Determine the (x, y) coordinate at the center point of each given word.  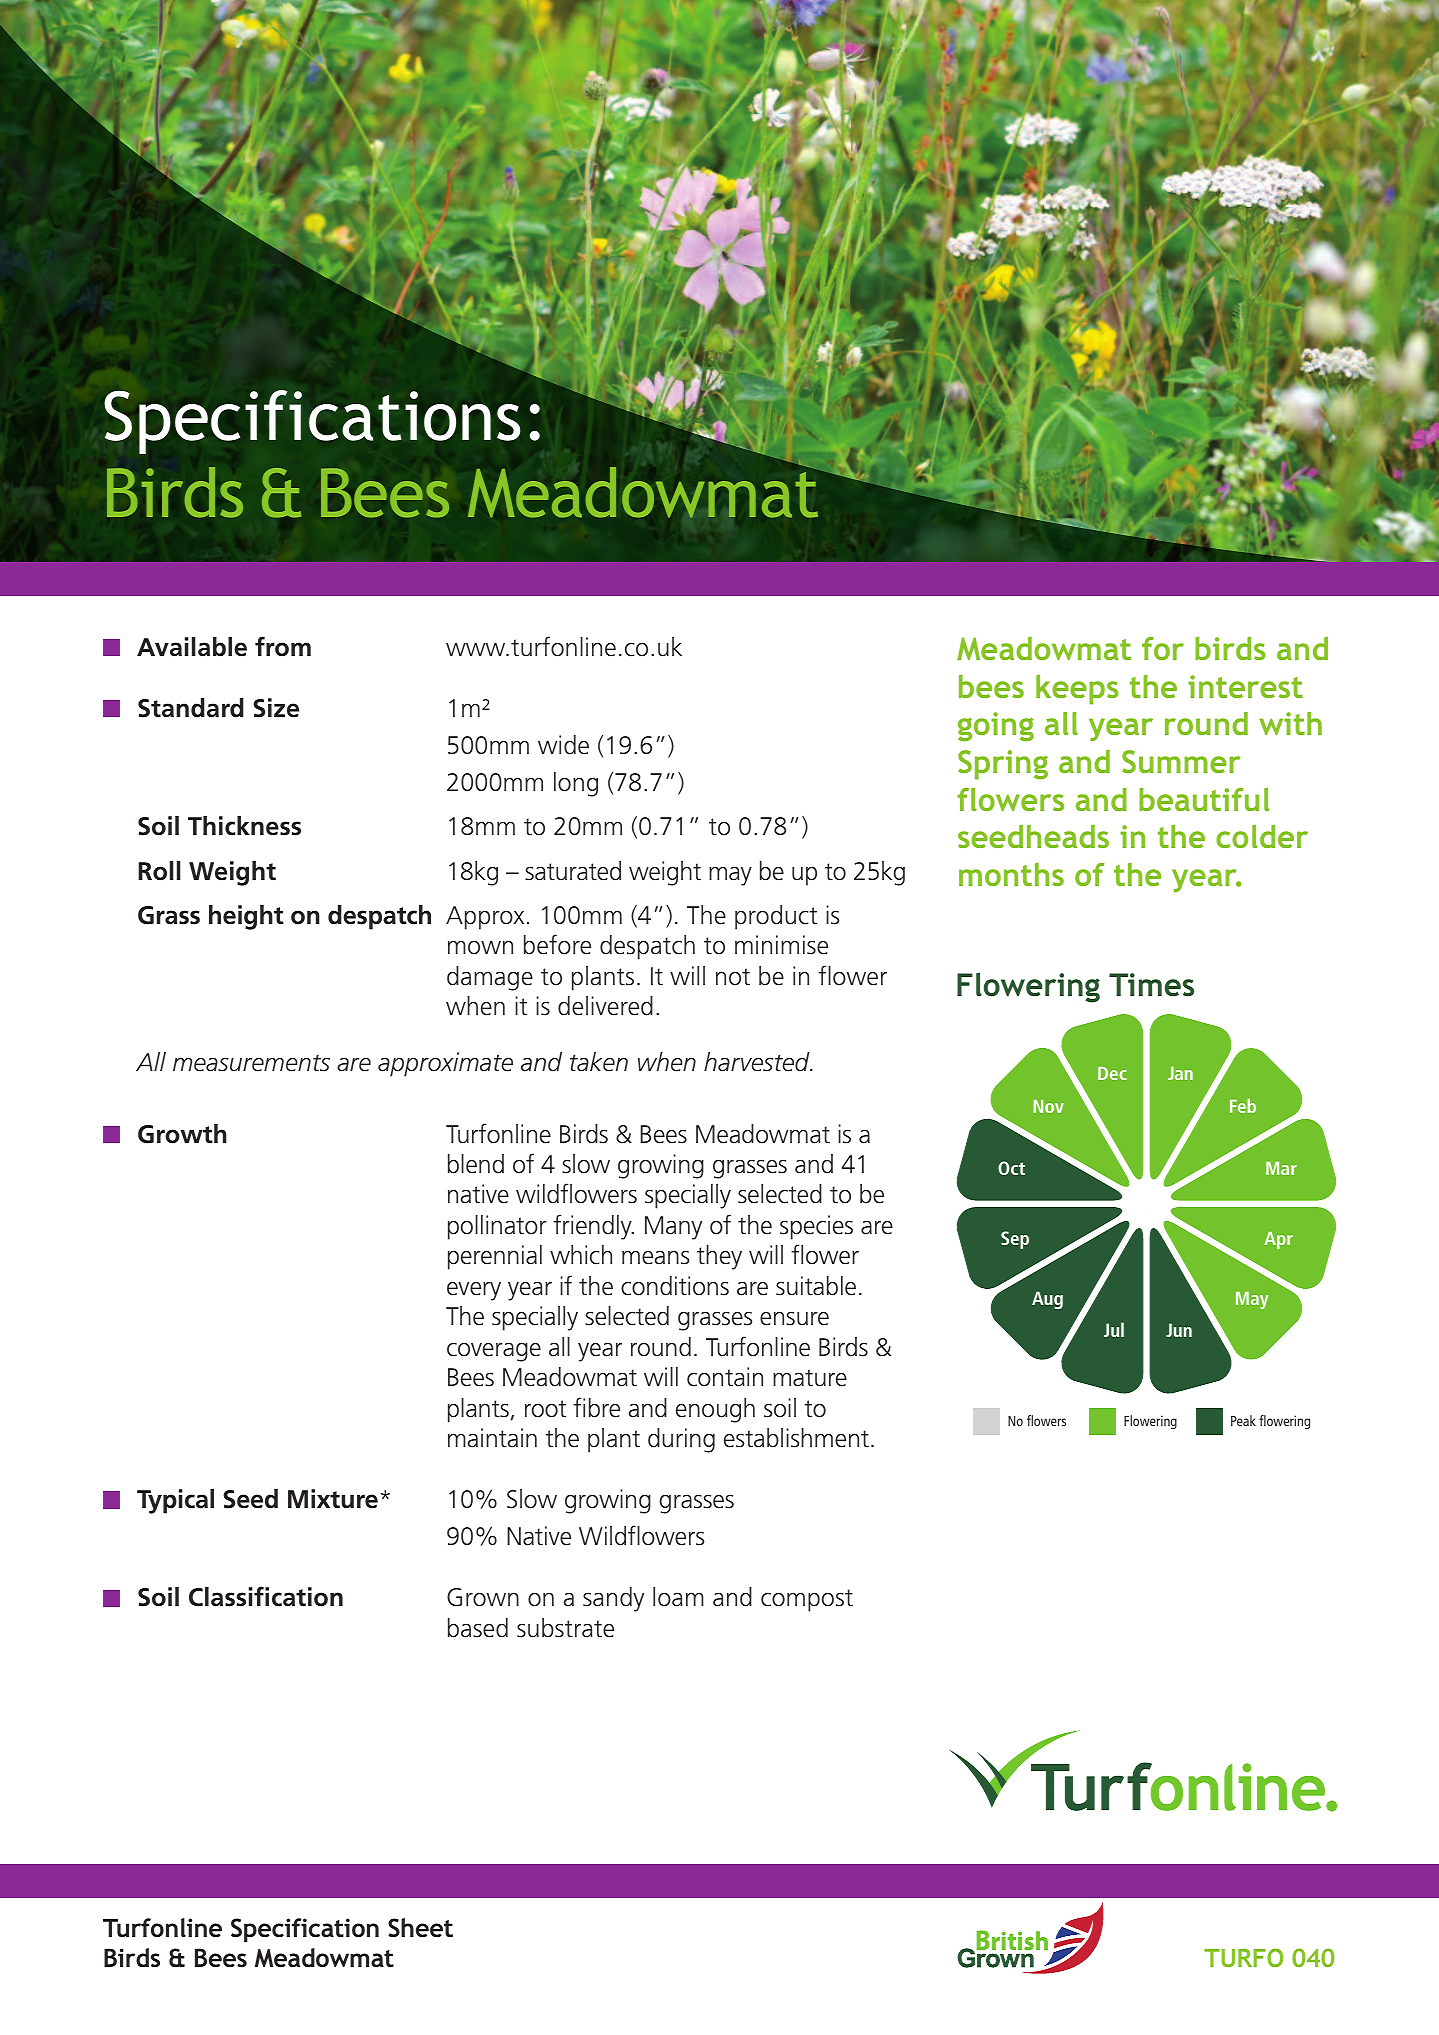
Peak (1243, 1420)
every (474, 1291)
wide (563, 745)
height (246, 917)
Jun (1179, 1330)
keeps (1077, 690)
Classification (266, 1596)
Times (1151, 985)
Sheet (420, 1928)
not (733, 977)
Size (276, 708)
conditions (675, 1286)
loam (678, 1597)
